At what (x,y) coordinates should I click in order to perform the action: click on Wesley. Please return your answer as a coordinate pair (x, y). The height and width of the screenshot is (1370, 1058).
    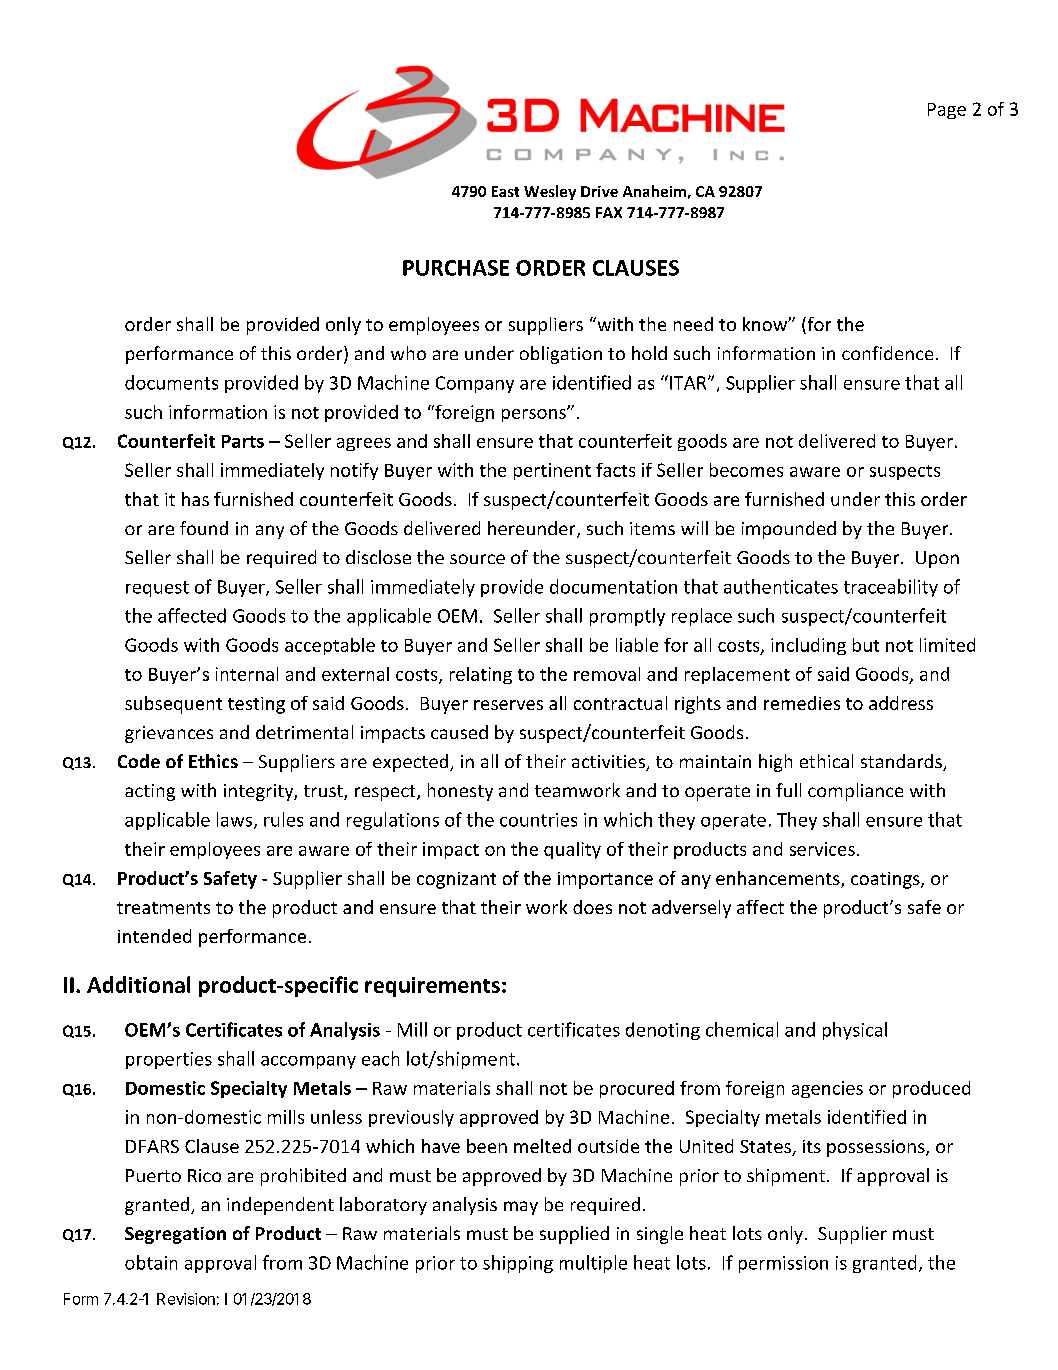
    Looking at the image, I should click on (550, 192).
